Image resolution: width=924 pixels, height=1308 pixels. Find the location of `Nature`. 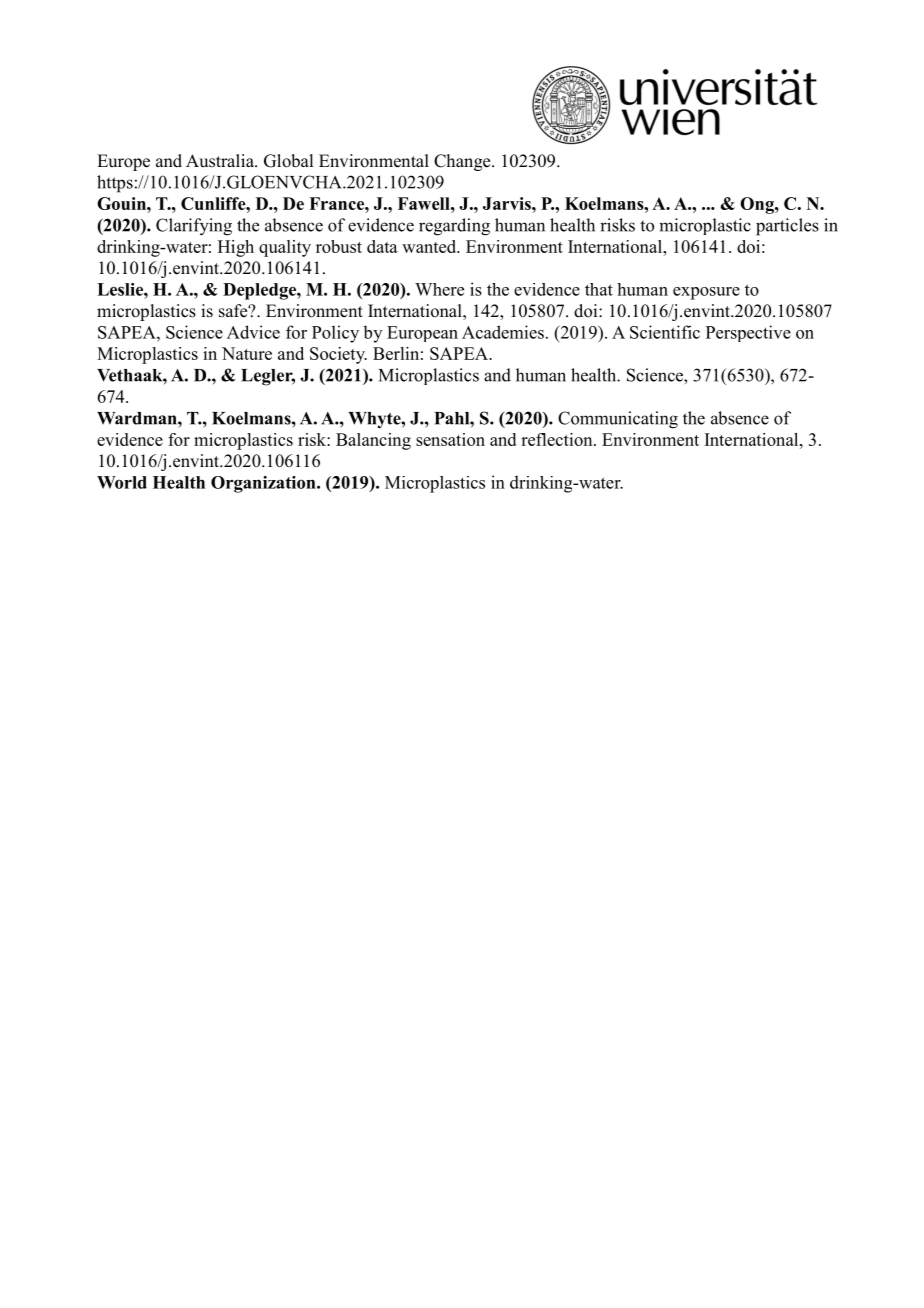

Nature is located at coordinates (247, 353).
